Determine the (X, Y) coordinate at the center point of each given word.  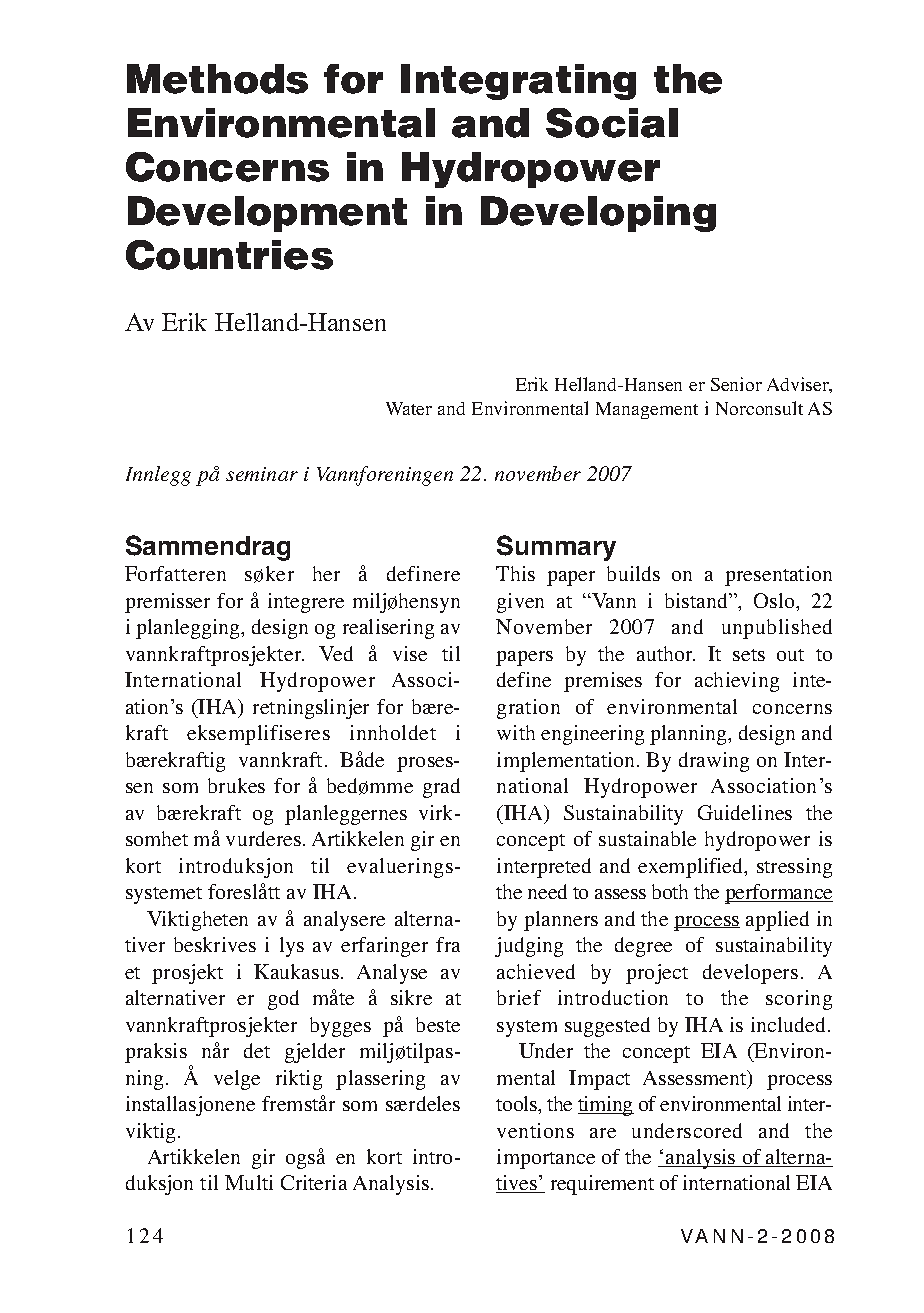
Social (612, 123)
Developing (598, 214)
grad (441, 788)
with (516, 732)
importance (546, 1159)
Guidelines (745, 812)
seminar (262, 474)
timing (606, 1106)
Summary (556, 548)
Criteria (314, 1182)
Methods (217, 79)
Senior (736, 384)
